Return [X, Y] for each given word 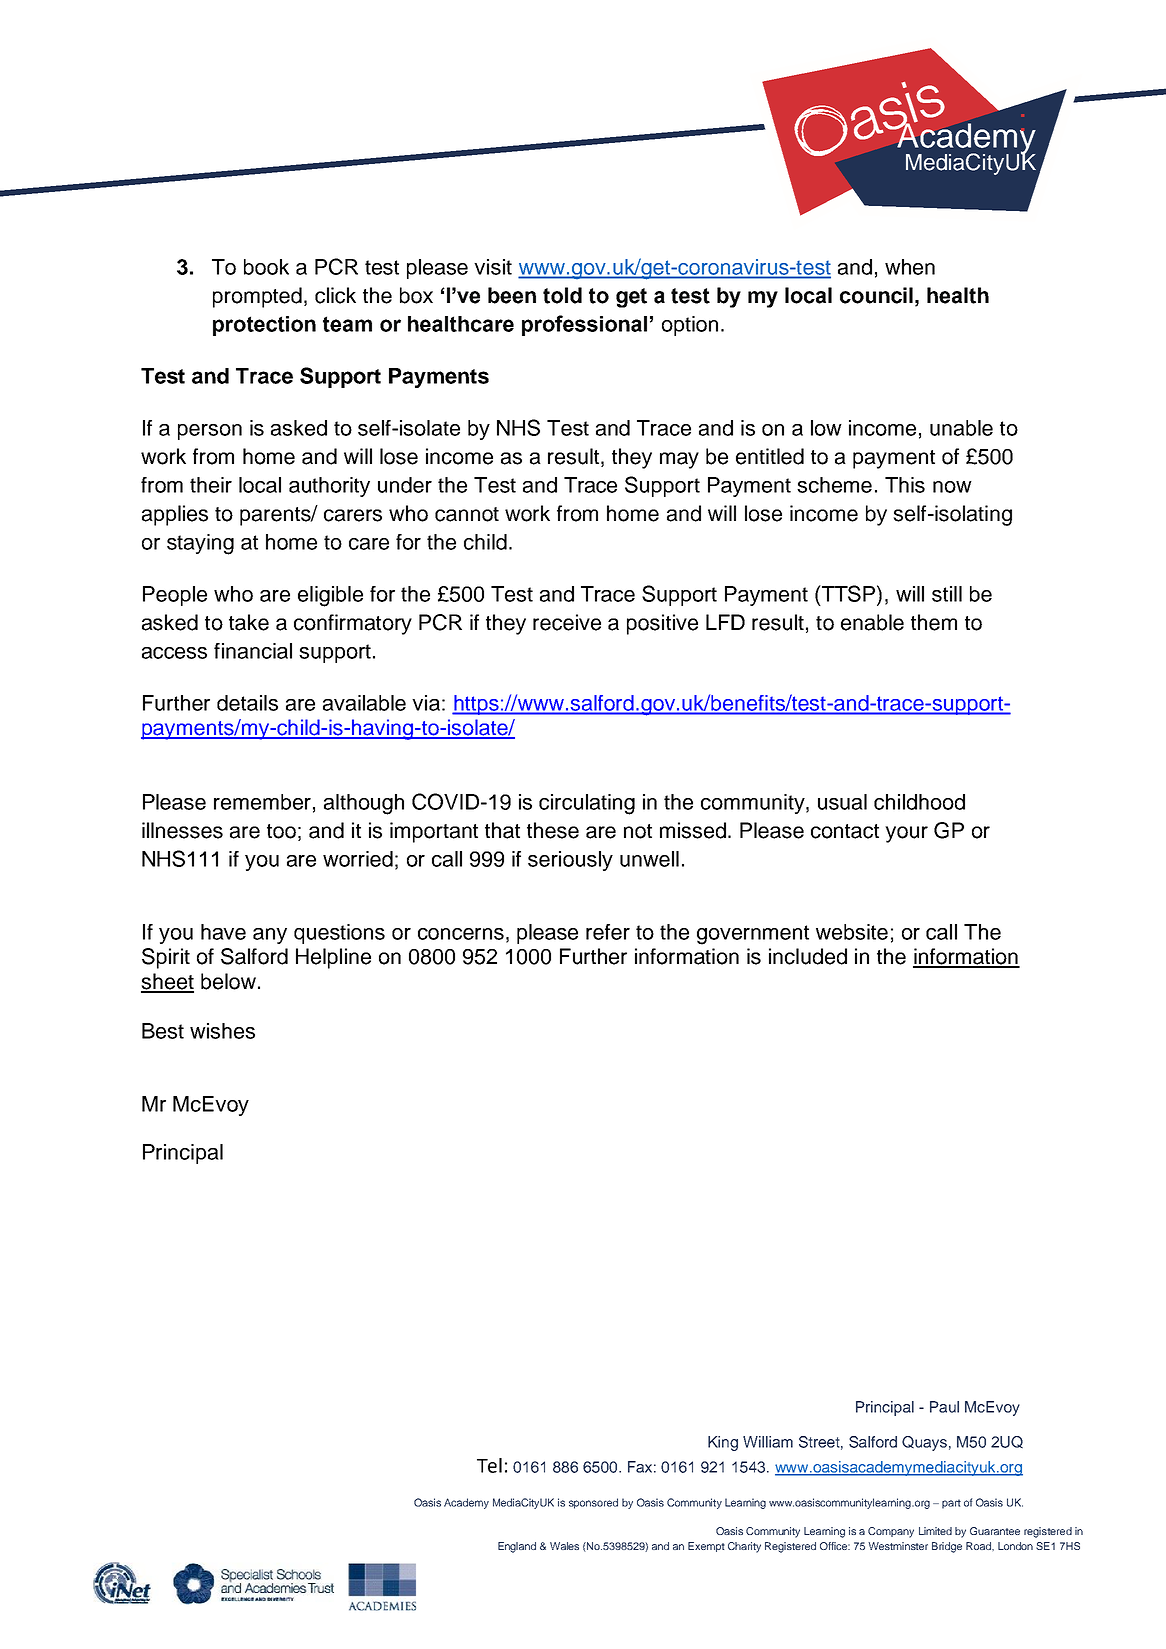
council [876, 295]
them [934, 622]
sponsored [593, 1503]
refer [608, 932]
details [247, 703]
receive [567, 622]
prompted [257, 297]
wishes [222, 1031]
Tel [489, 1465]
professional [584, 325]
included [808, 956]
